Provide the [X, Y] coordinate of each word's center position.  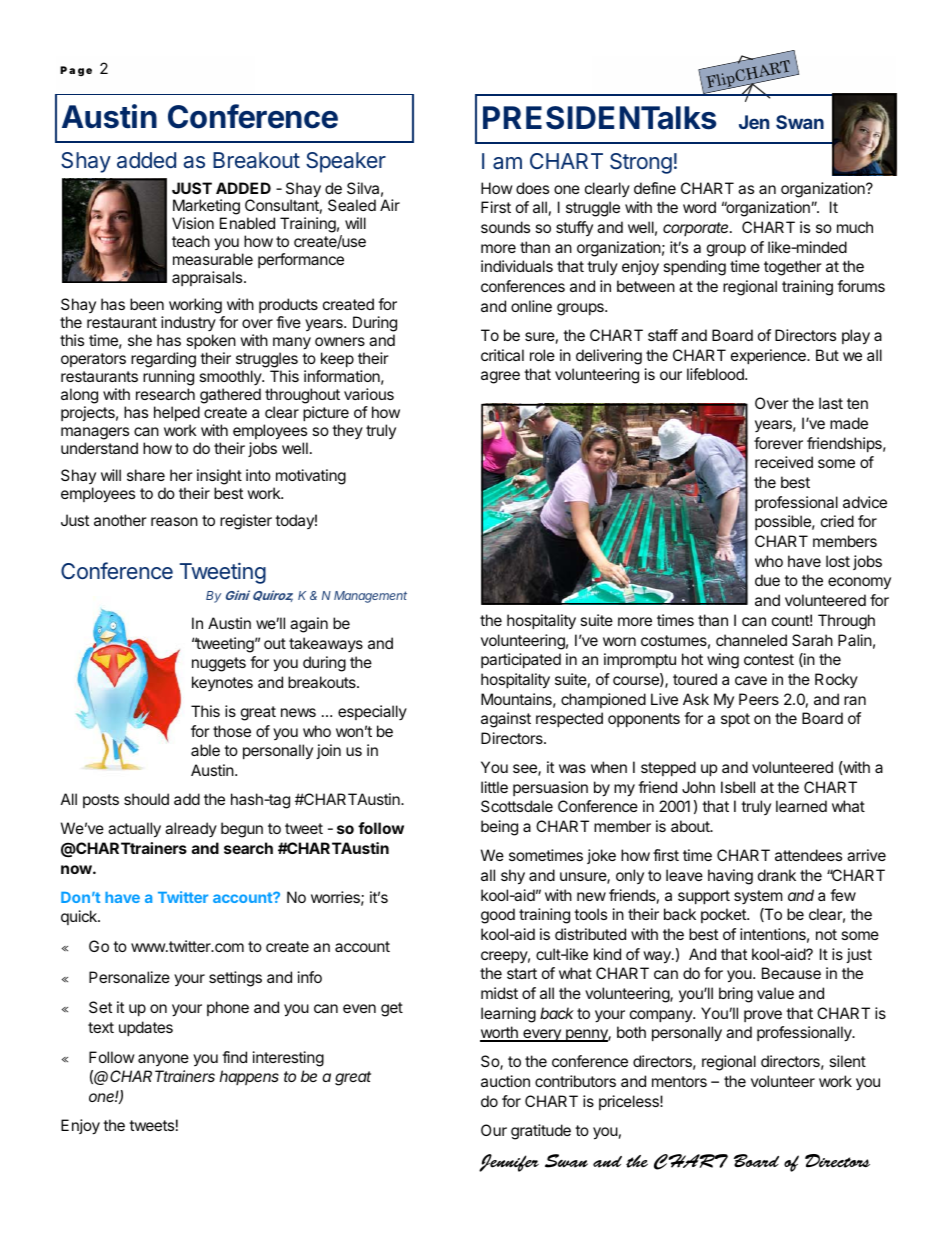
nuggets [219, 664]
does [532, 188]
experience [769, 356]
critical [502, 355]
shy [513, 877]
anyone [163, 1060]
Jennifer [509, 1163]
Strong [641, 163]
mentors [679, 1081]
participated [521, 660]
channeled [751, 640]
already [191, 829]
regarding [163, 360]
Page [76, 71]
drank [777, 875]
